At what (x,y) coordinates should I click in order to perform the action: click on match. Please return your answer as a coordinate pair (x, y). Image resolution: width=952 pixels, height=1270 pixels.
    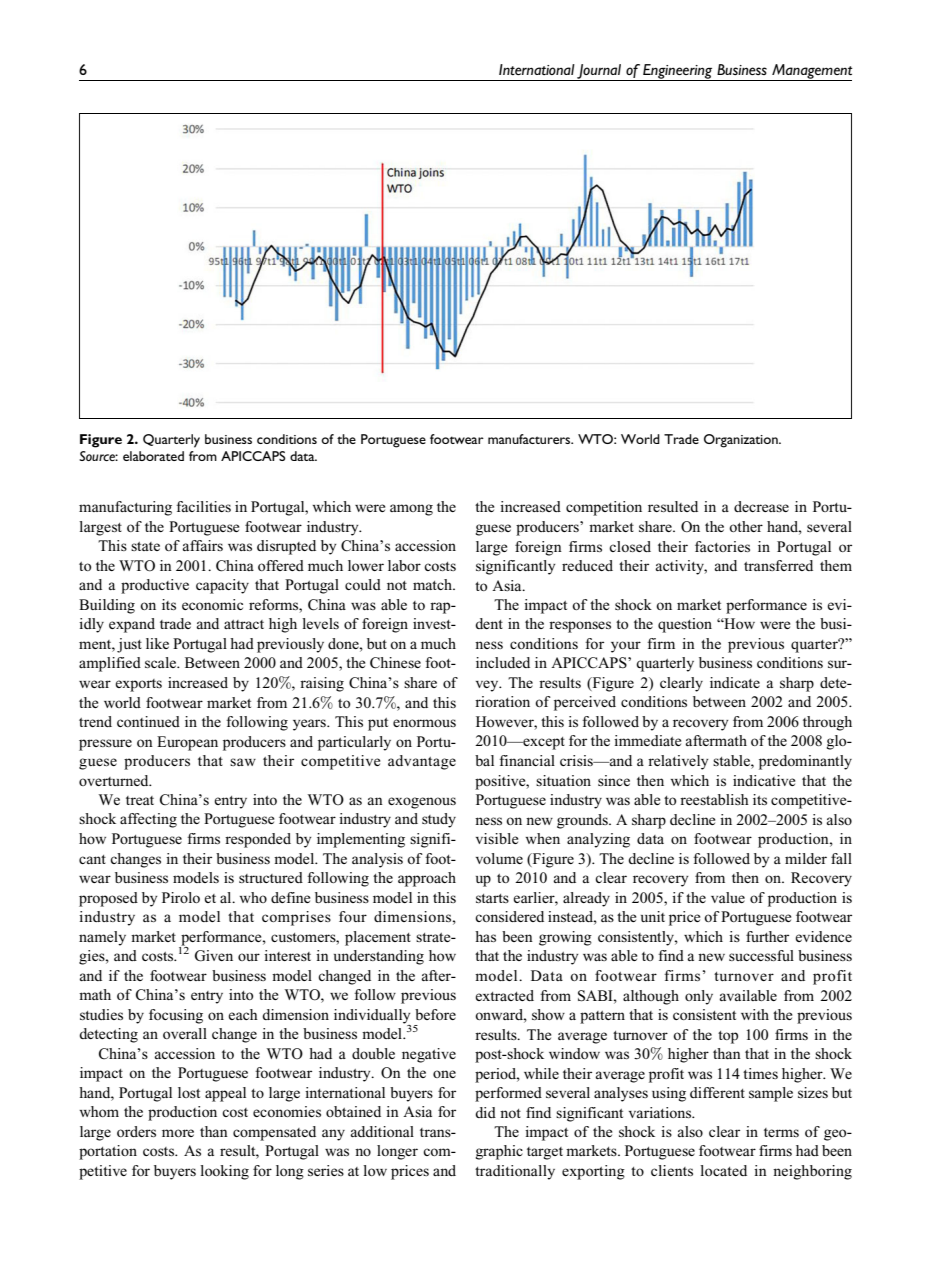
    Looking at the image, I should click on (434, 584).
